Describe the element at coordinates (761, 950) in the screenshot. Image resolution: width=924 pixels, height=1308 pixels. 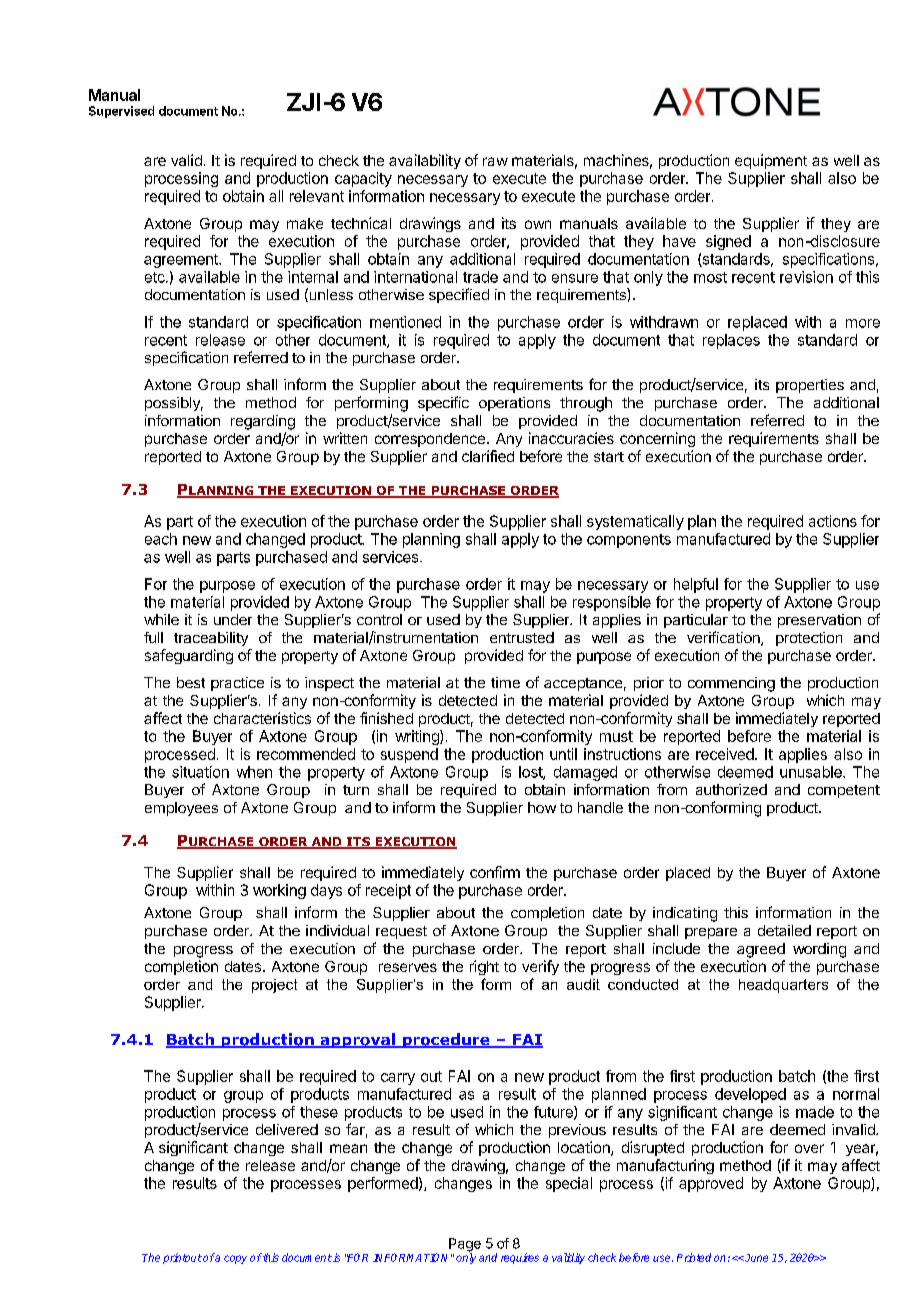
I see `agreed` at that location.
